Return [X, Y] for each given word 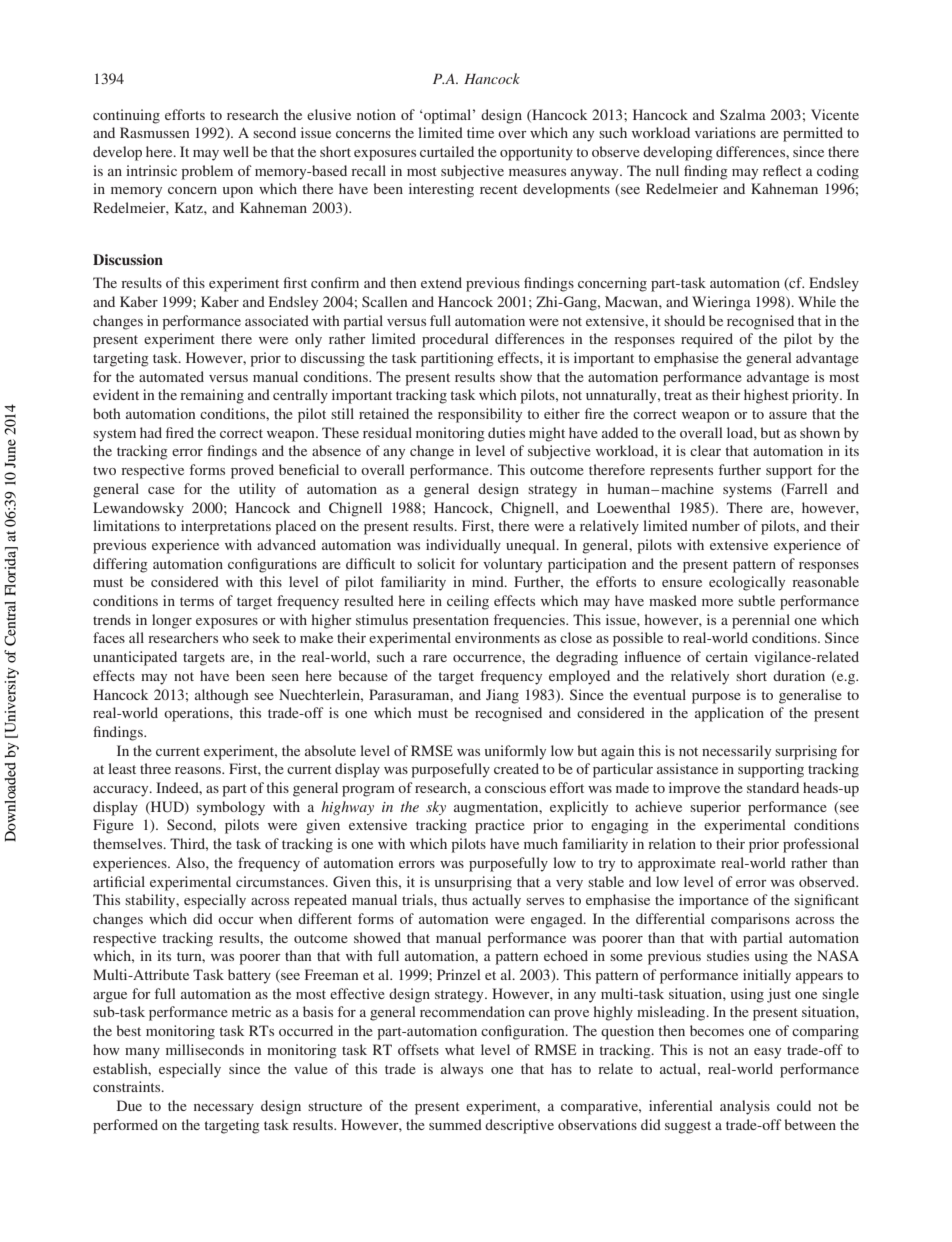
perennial [761, 621]
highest [766, 396]
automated [171, 376]
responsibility [480, 415]
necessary [224, 1109]
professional [821, 845]
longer [172, 621]
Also [191, 862]
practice [500, 826]
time [480, 132]
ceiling [468, 602]
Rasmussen [155, 132]
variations [725, 132]
